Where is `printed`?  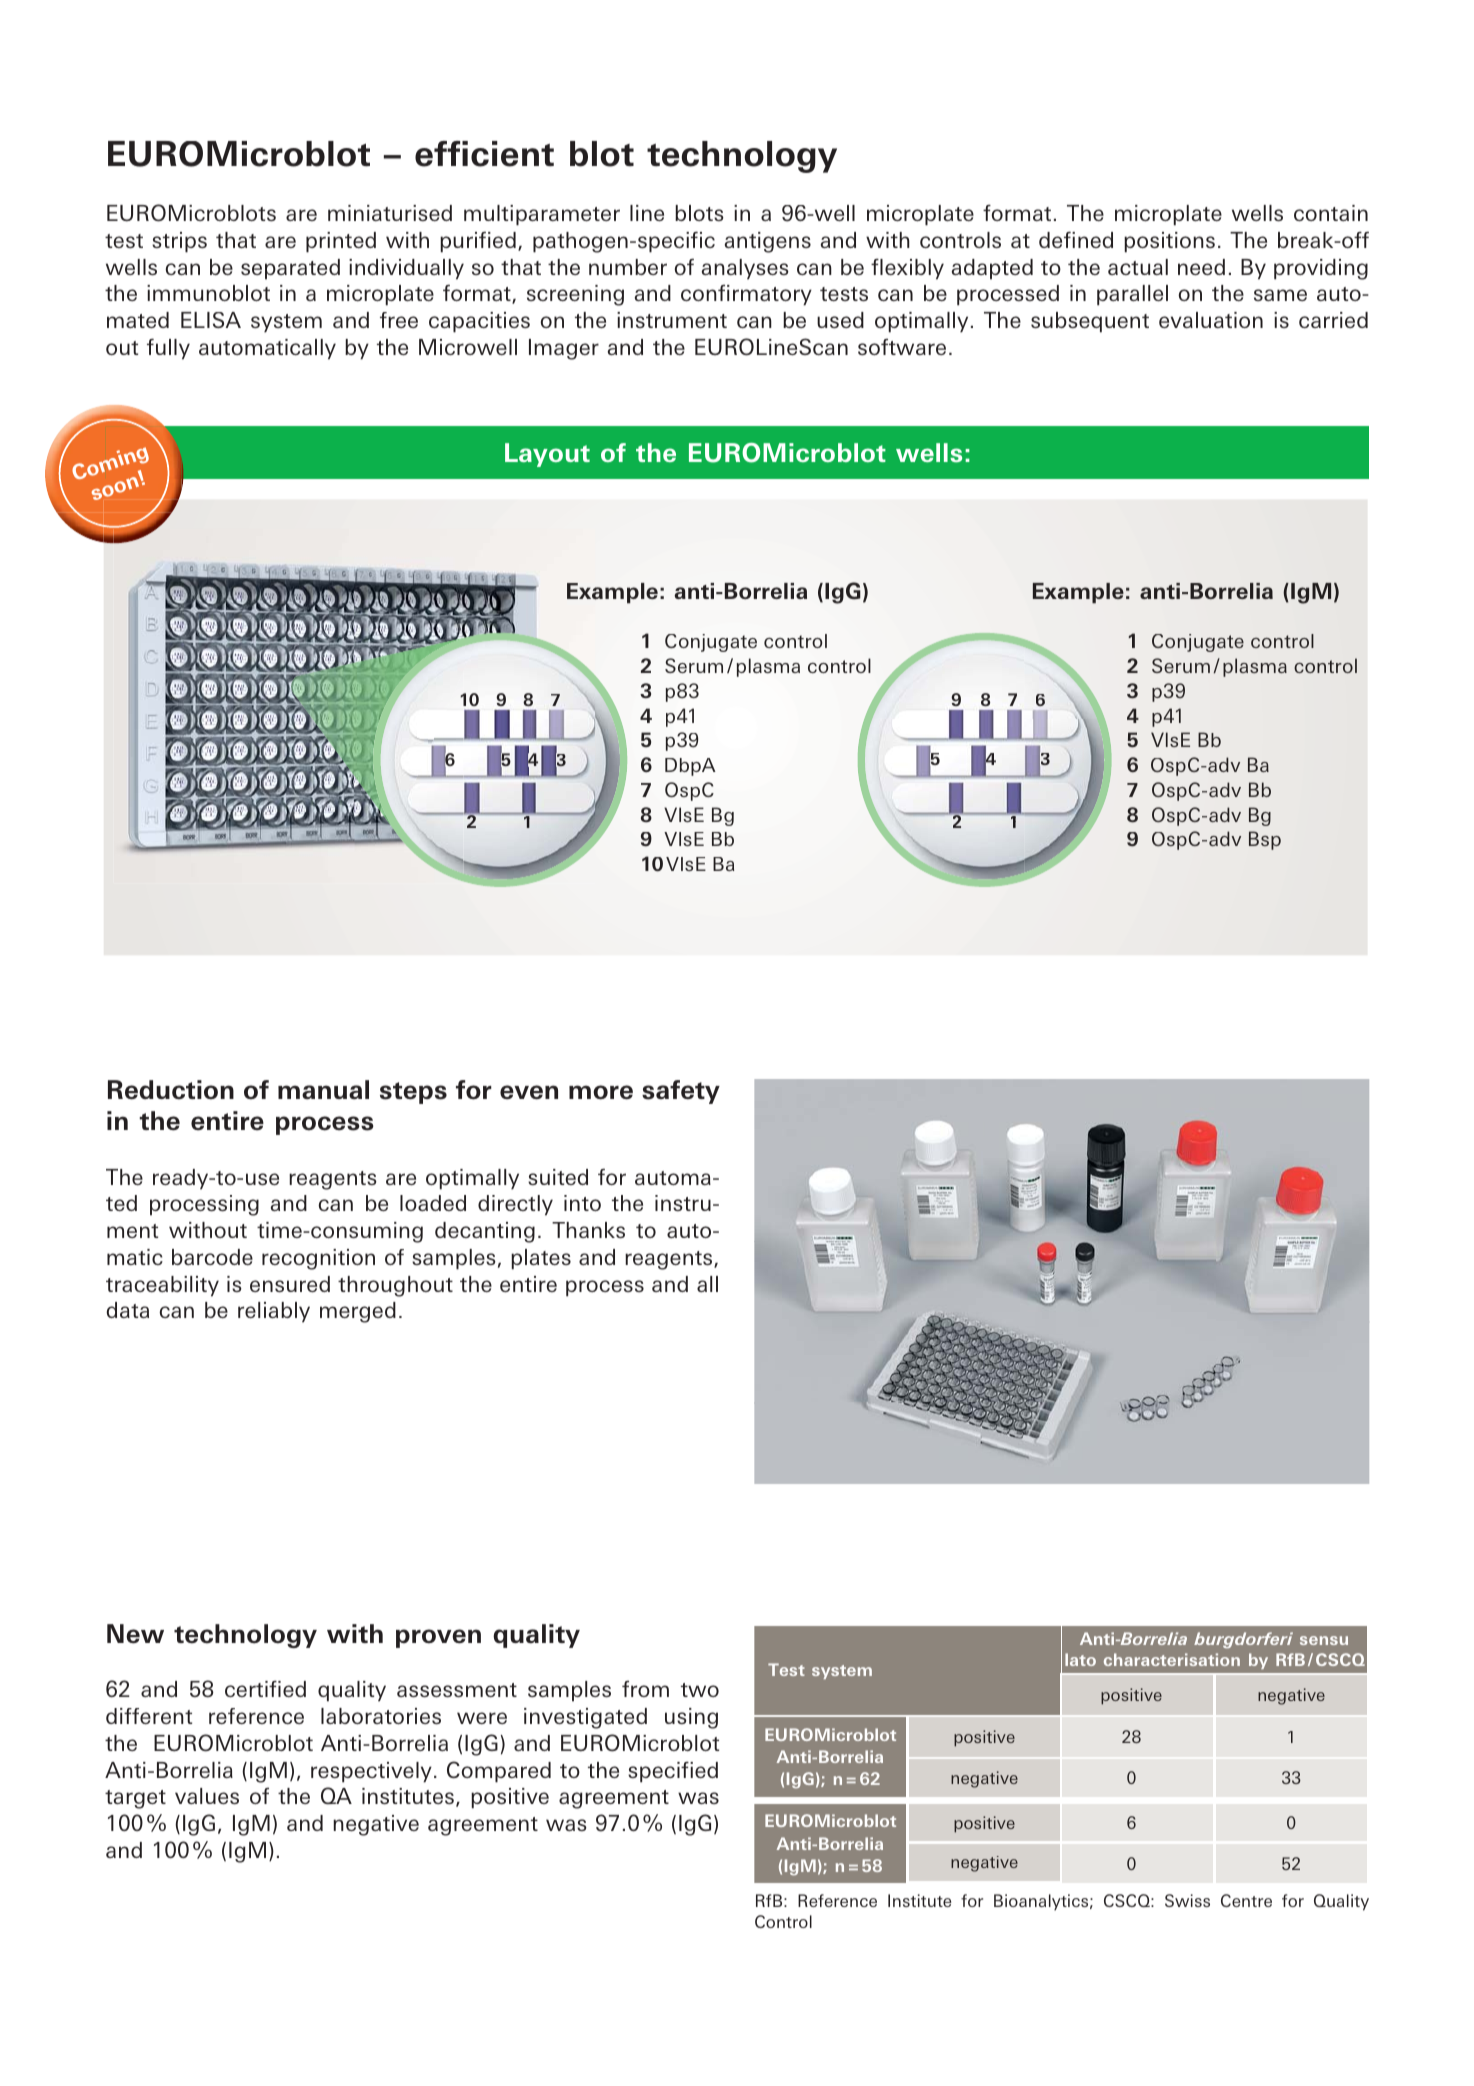 printed is located at coordinates (341, 242).
